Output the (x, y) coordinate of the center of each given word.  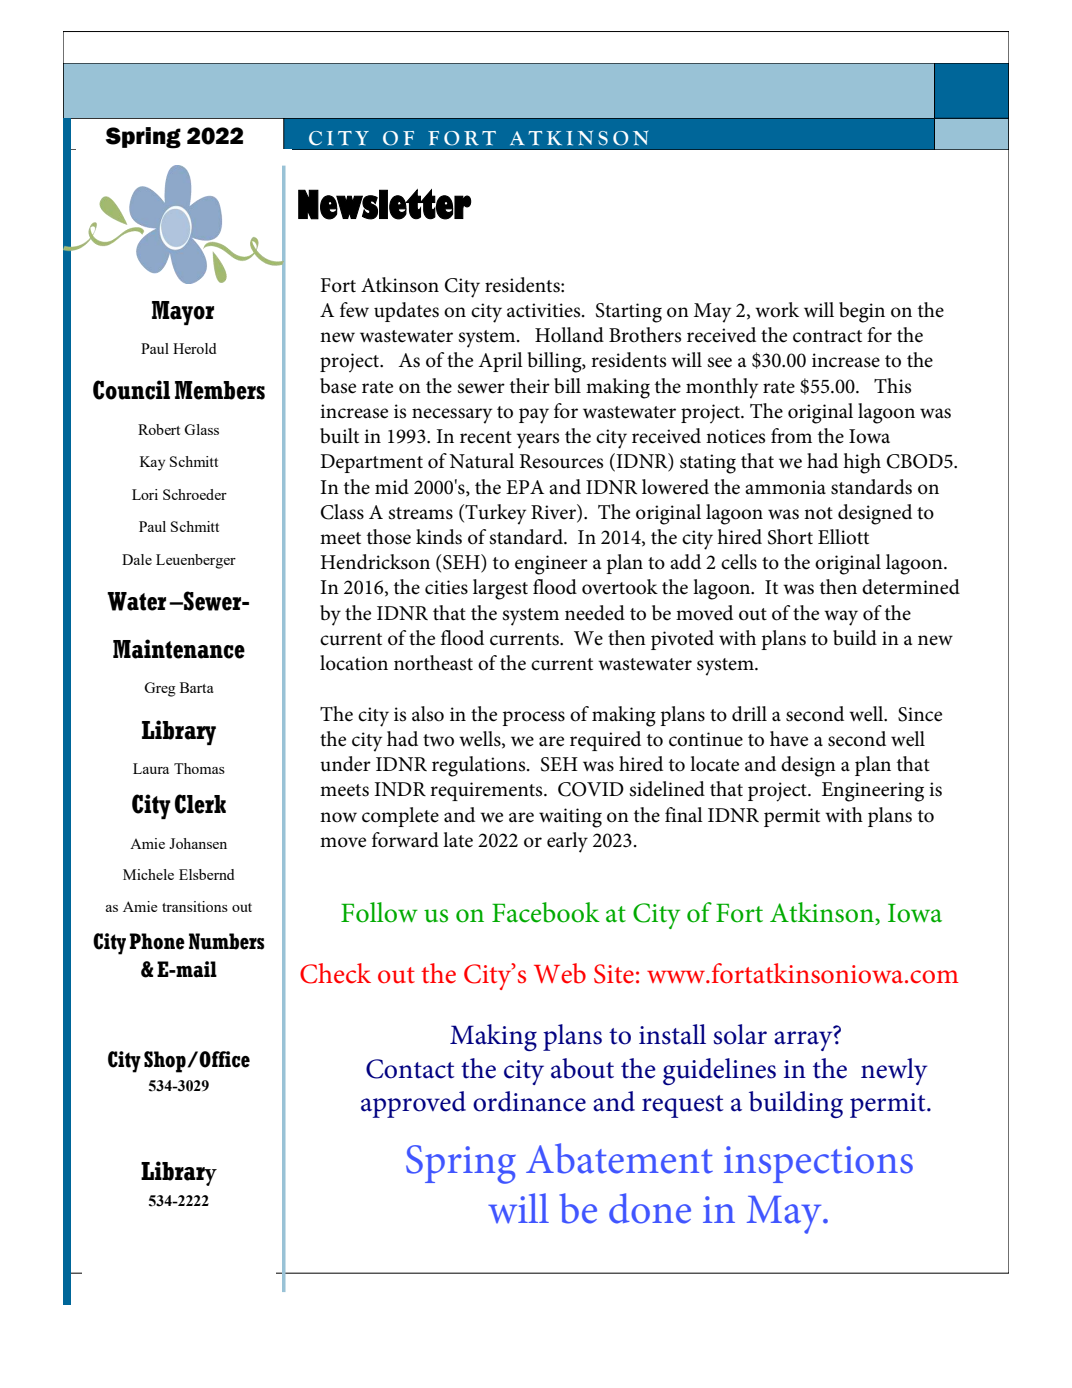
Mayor (183, 313)
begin (862, 312)
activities (545, 310)
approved (413, 1104)
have (789, 739)
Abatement (619, 1158)
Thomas (199, 768)
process (533, 718)
